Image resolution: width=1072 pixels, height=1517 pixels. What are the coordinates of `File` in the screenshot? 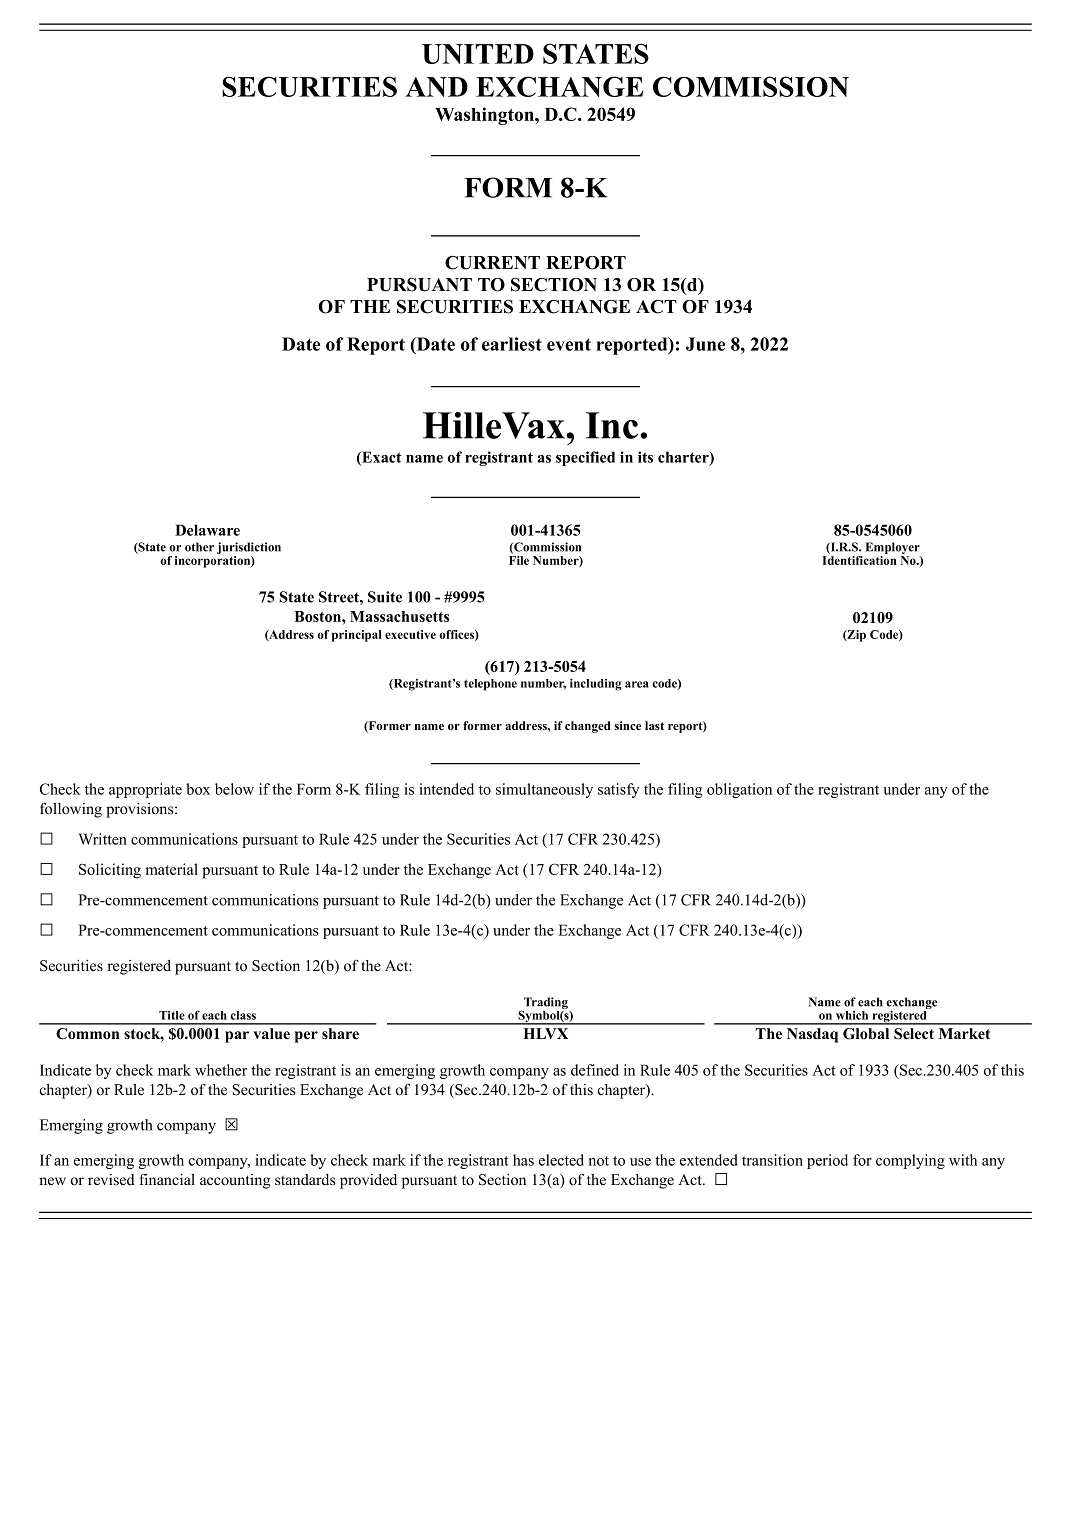 It's located at (519, 559).
